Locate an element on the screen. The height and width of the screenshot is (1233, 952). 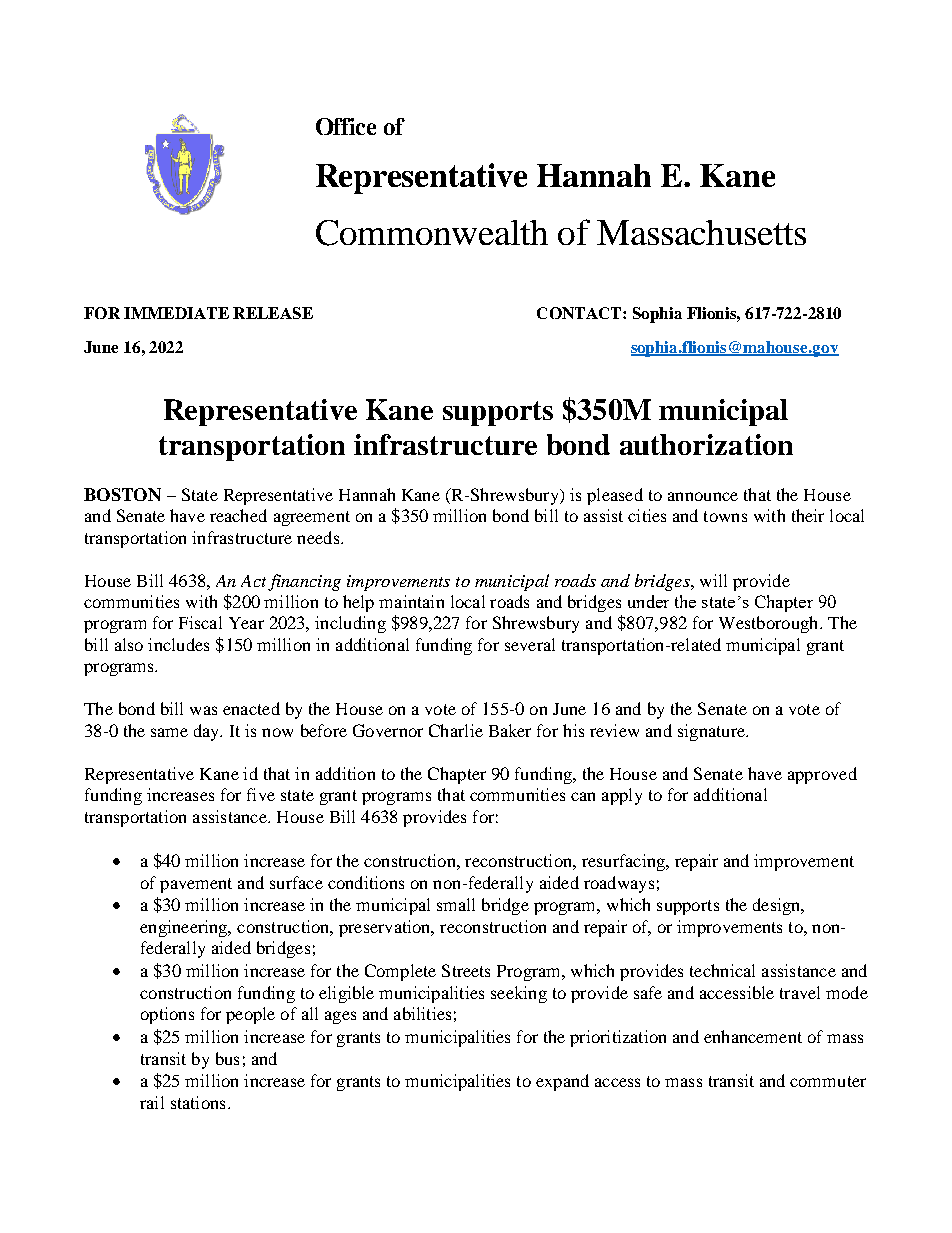
bus is located at coordinates (227, 1058).
